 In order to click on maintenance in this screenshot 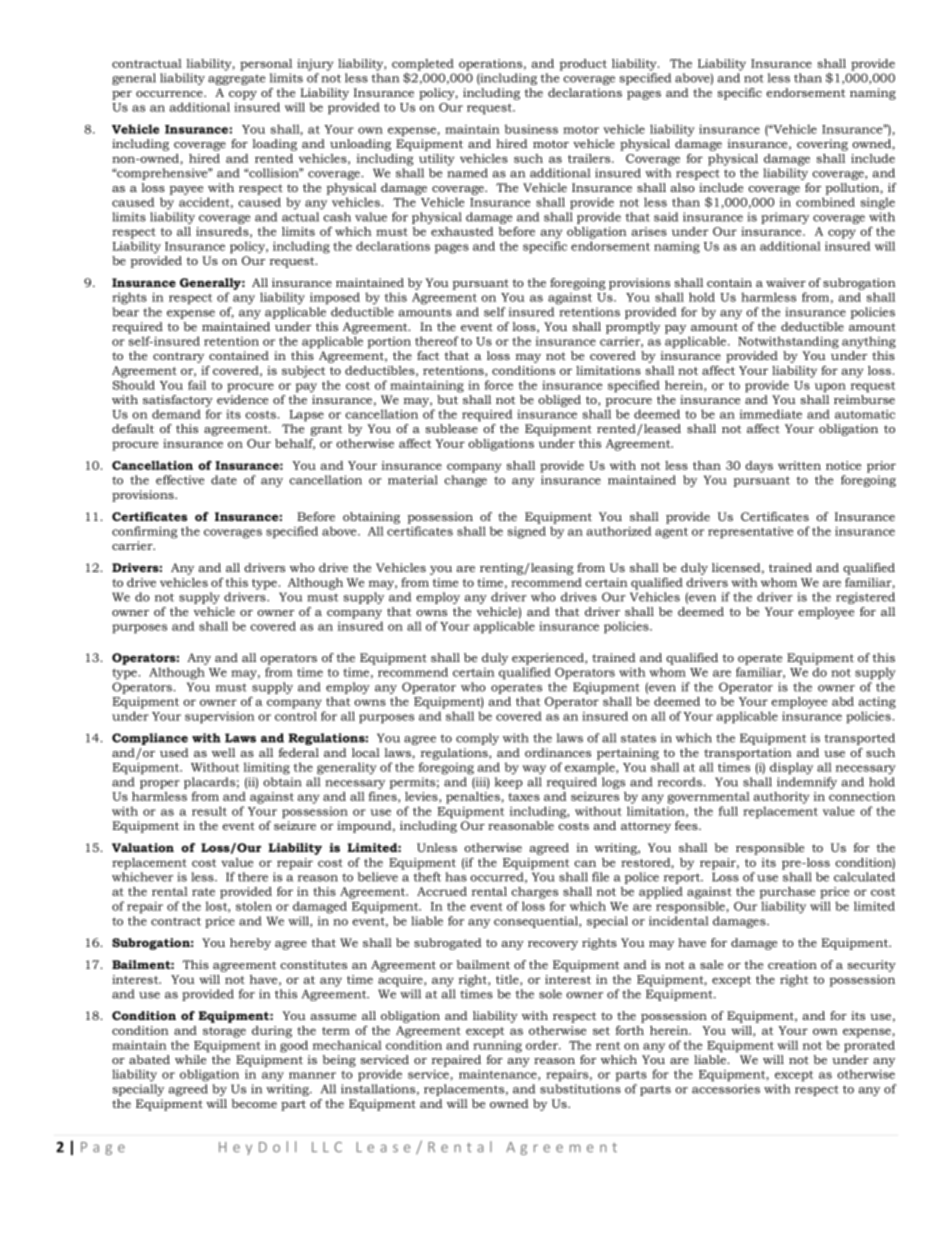, I will do `click(499, 1075)`.
